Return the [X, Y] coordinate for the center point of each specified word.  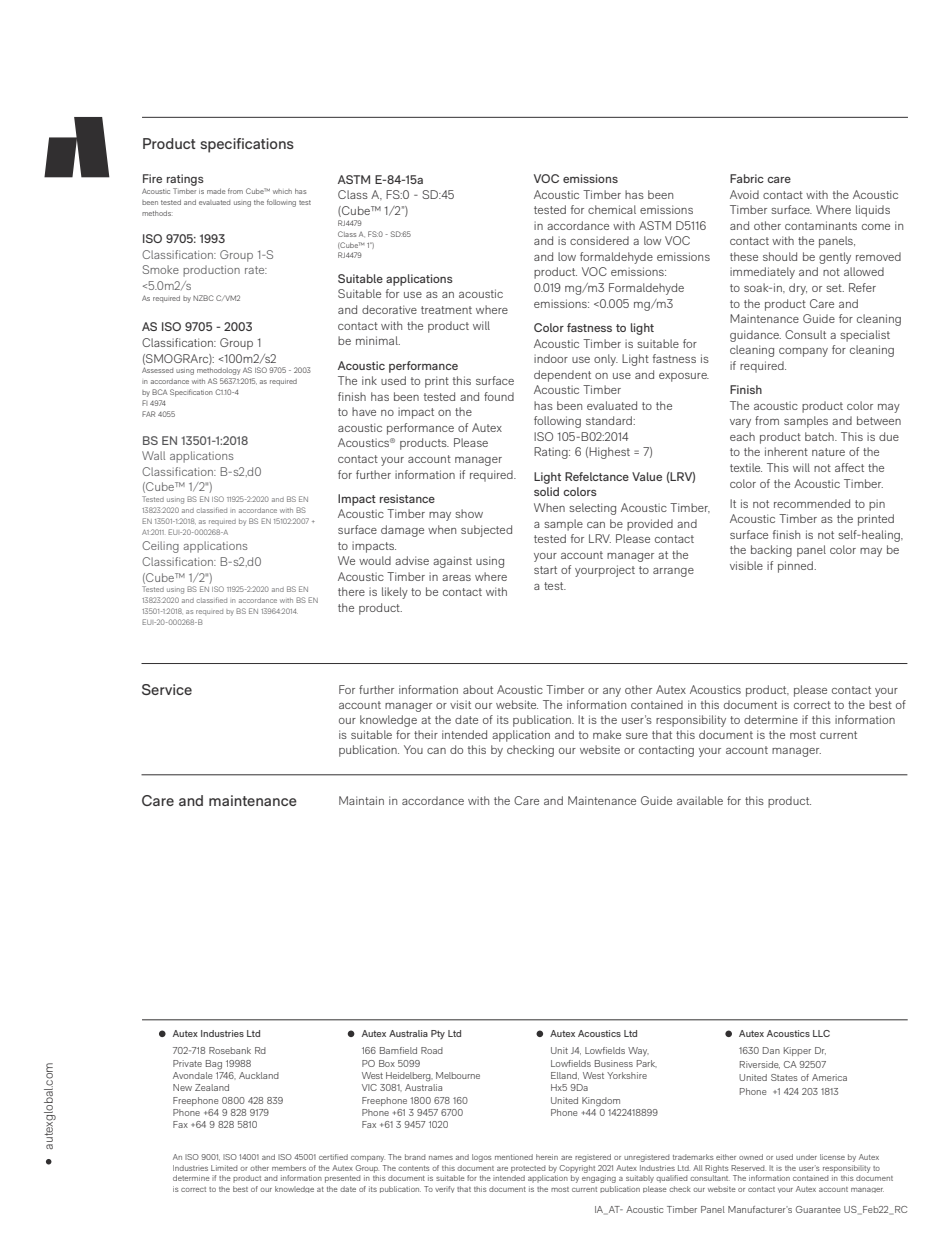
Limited [224, 1168]
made [216, 191]
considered [599, 240]
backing [771, 551]
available [700, 800]
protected [528, 1169]
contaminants [821, 225]
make [607, 734]
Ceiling [160, 547]
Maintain [361, 800]
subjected [486, 531]
